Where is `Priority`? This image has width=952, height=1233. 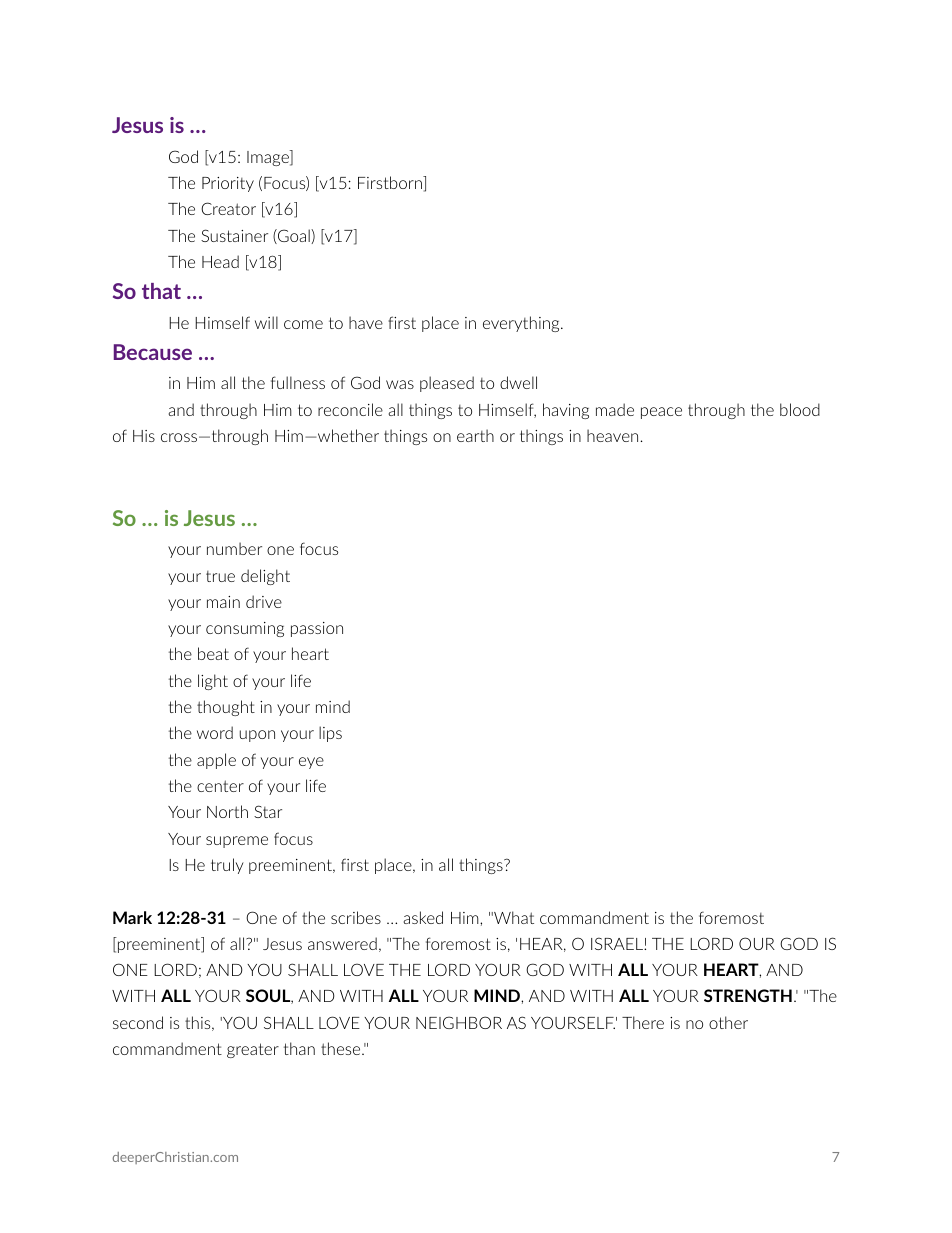 Priority is located at coordinates (228, 184).
